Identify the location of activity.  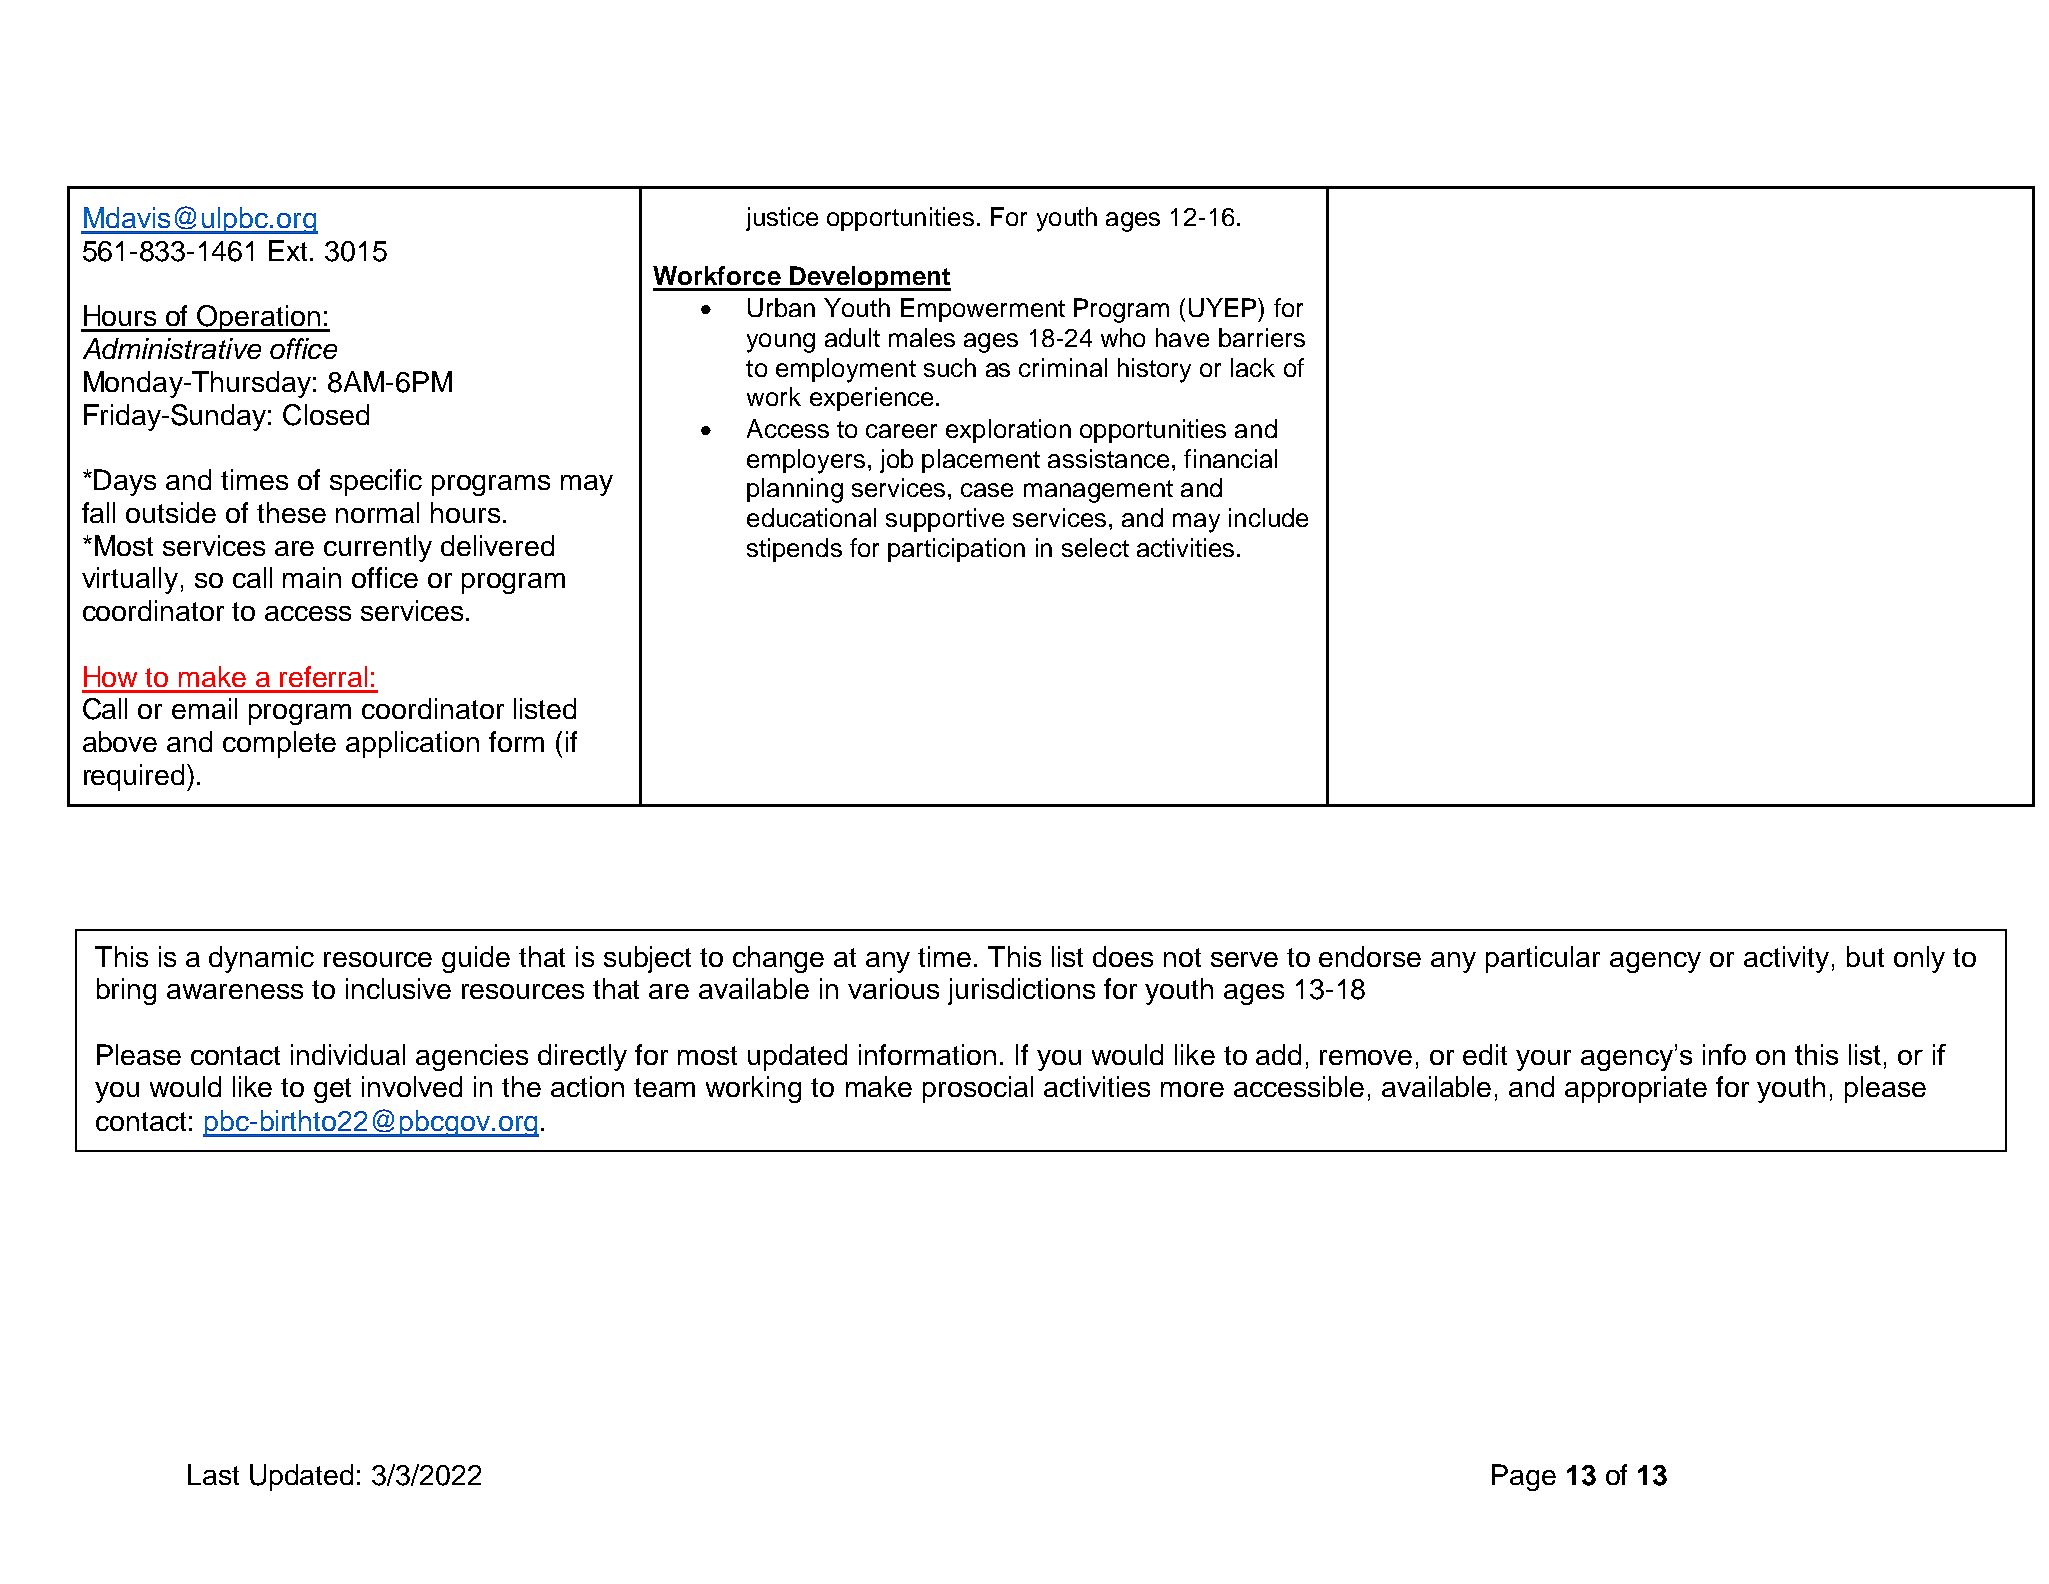
(1786, 959).
